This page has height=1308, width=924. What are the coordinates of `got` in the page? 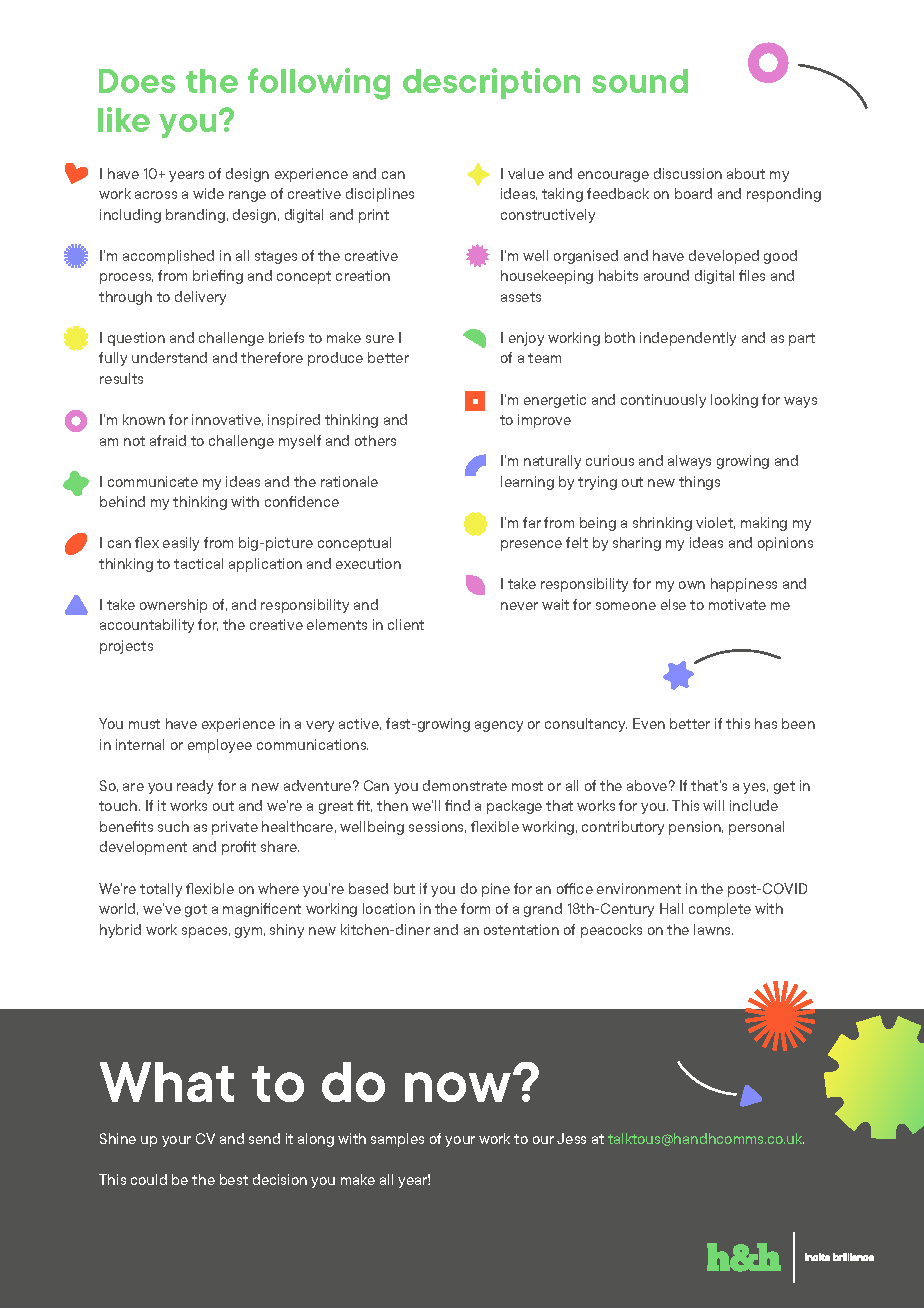 It's located at (196, 910).
